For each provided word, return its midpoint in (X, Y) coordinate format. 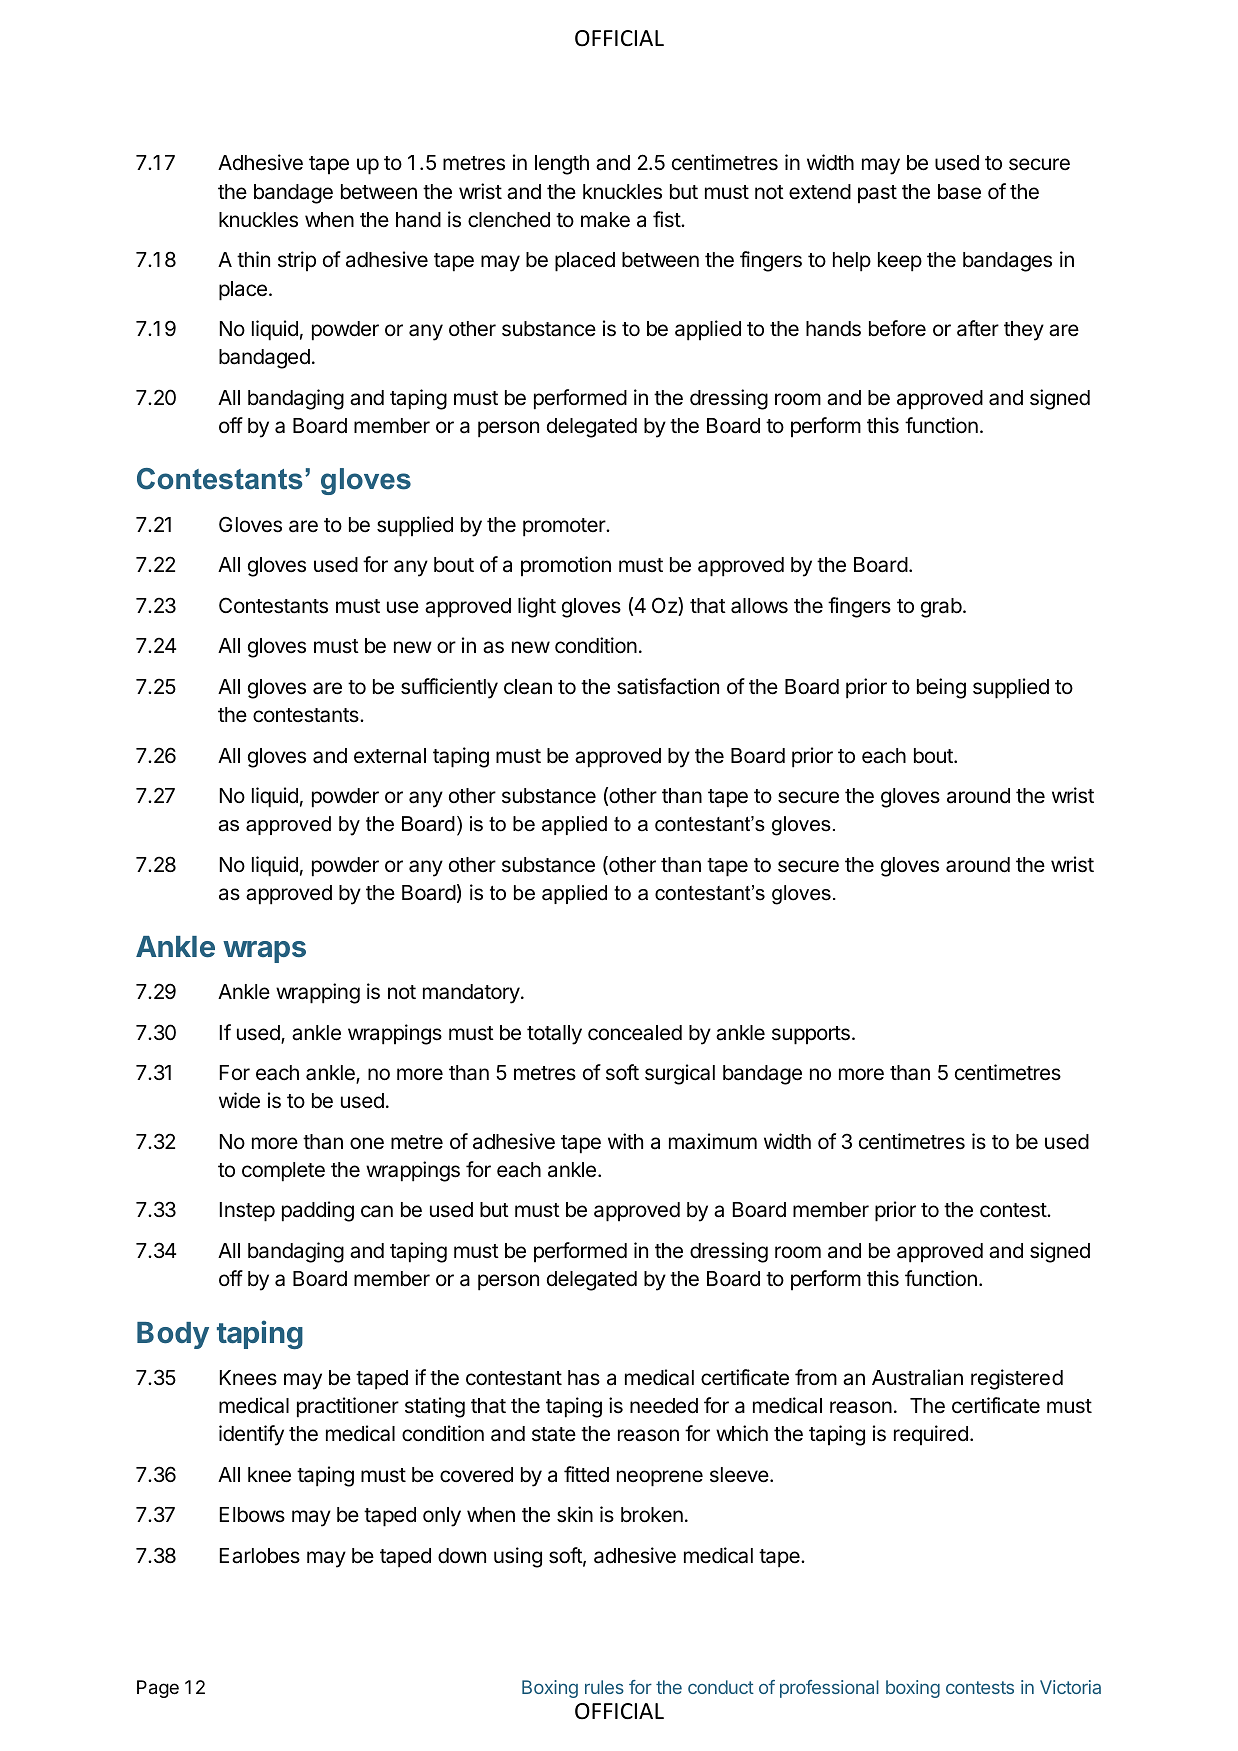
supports (811, 1035)
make (605, 220)
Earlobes (260, 1556)
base (959, 192)
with (625, 1141)
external (390, 756)
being (941, 688)
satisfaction (668, 686)
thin (253, 259)
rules (604, 1687)
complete (283, 1172)
